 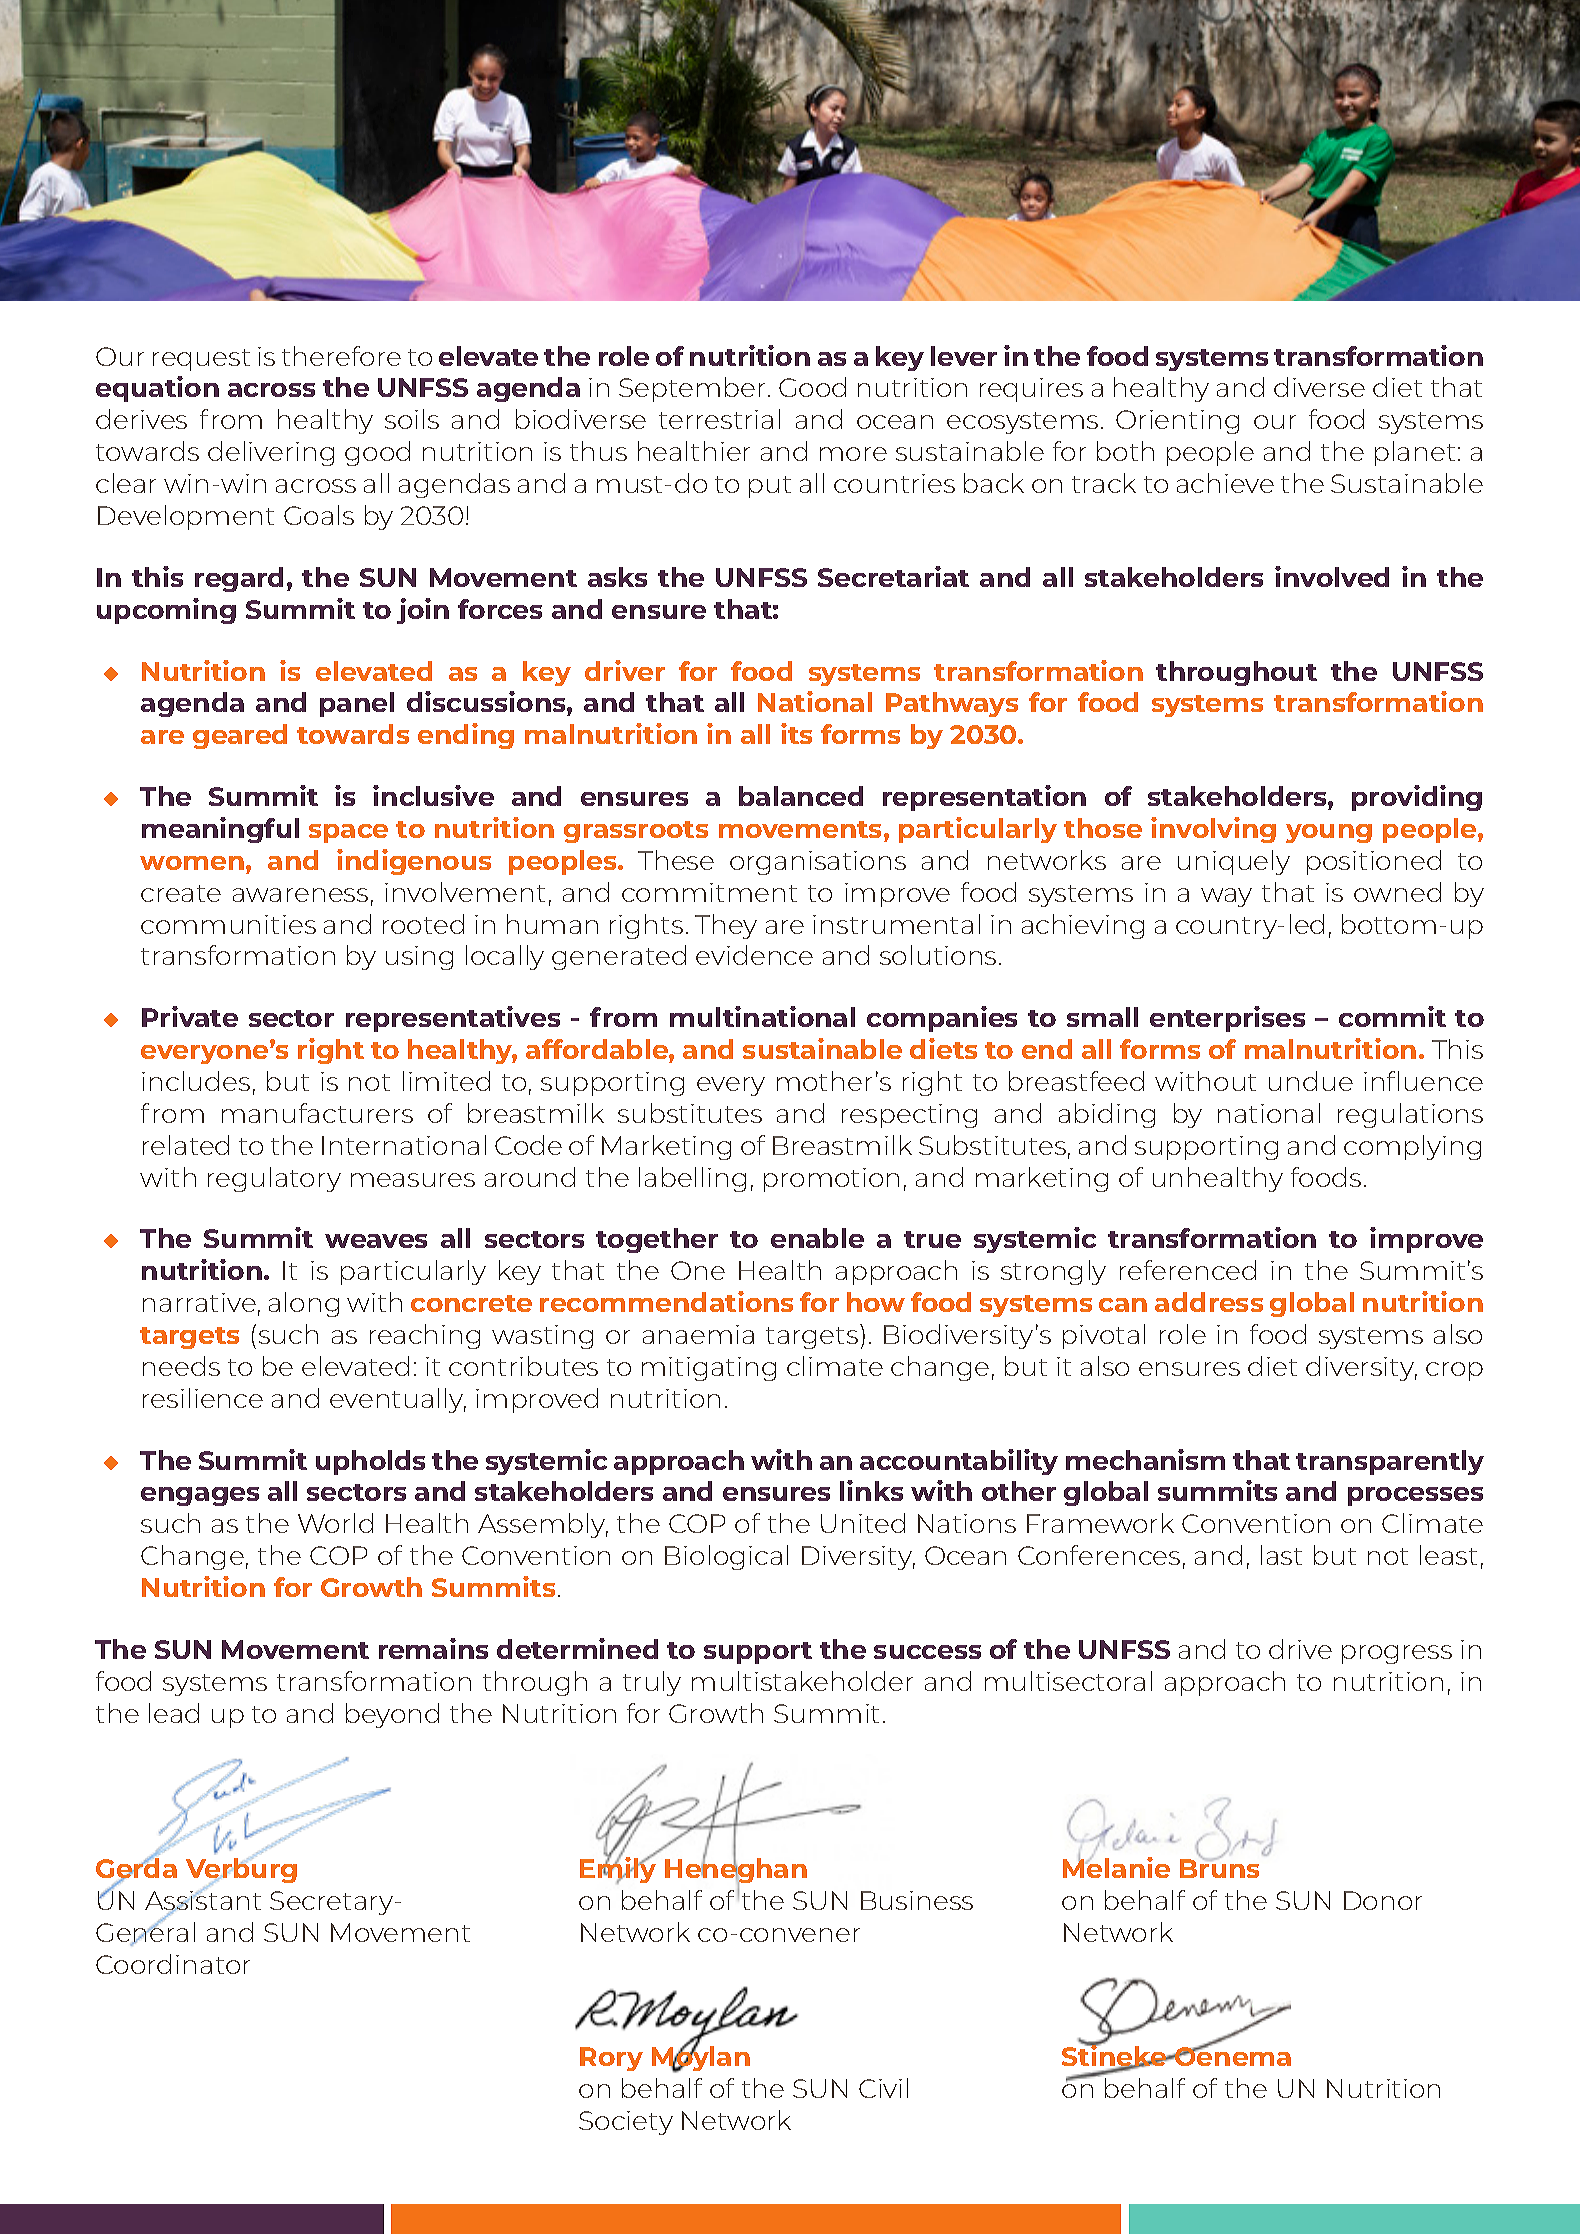 What do you see at coordinates (1383, 1900) in the image?
I see `Donor` at bounding box center [1383, 1900].
